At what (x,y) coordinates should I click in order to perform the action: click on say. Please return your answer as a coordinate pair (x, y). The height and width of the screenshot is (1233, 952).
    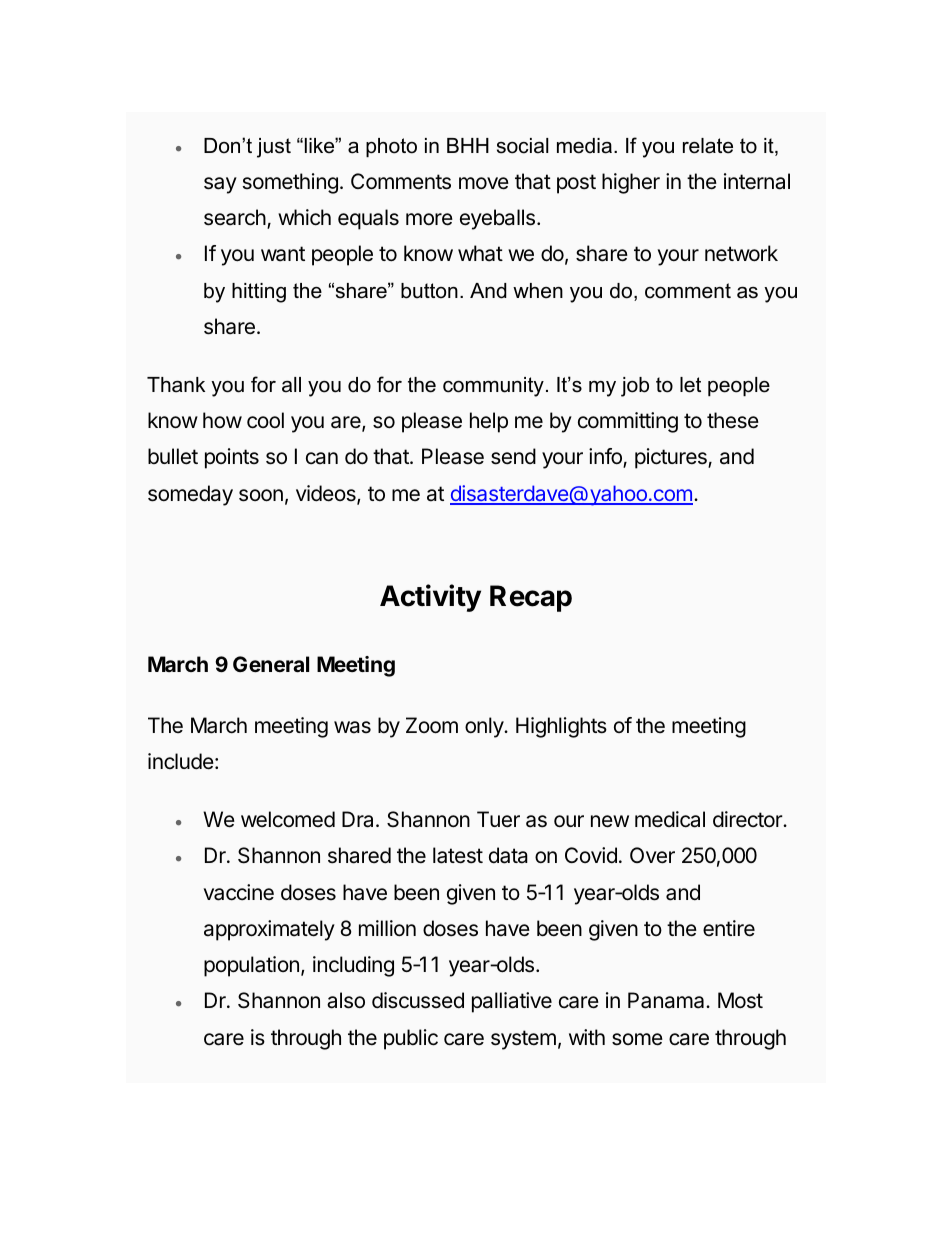
    Looking at the image, I should click on (220, 185).
